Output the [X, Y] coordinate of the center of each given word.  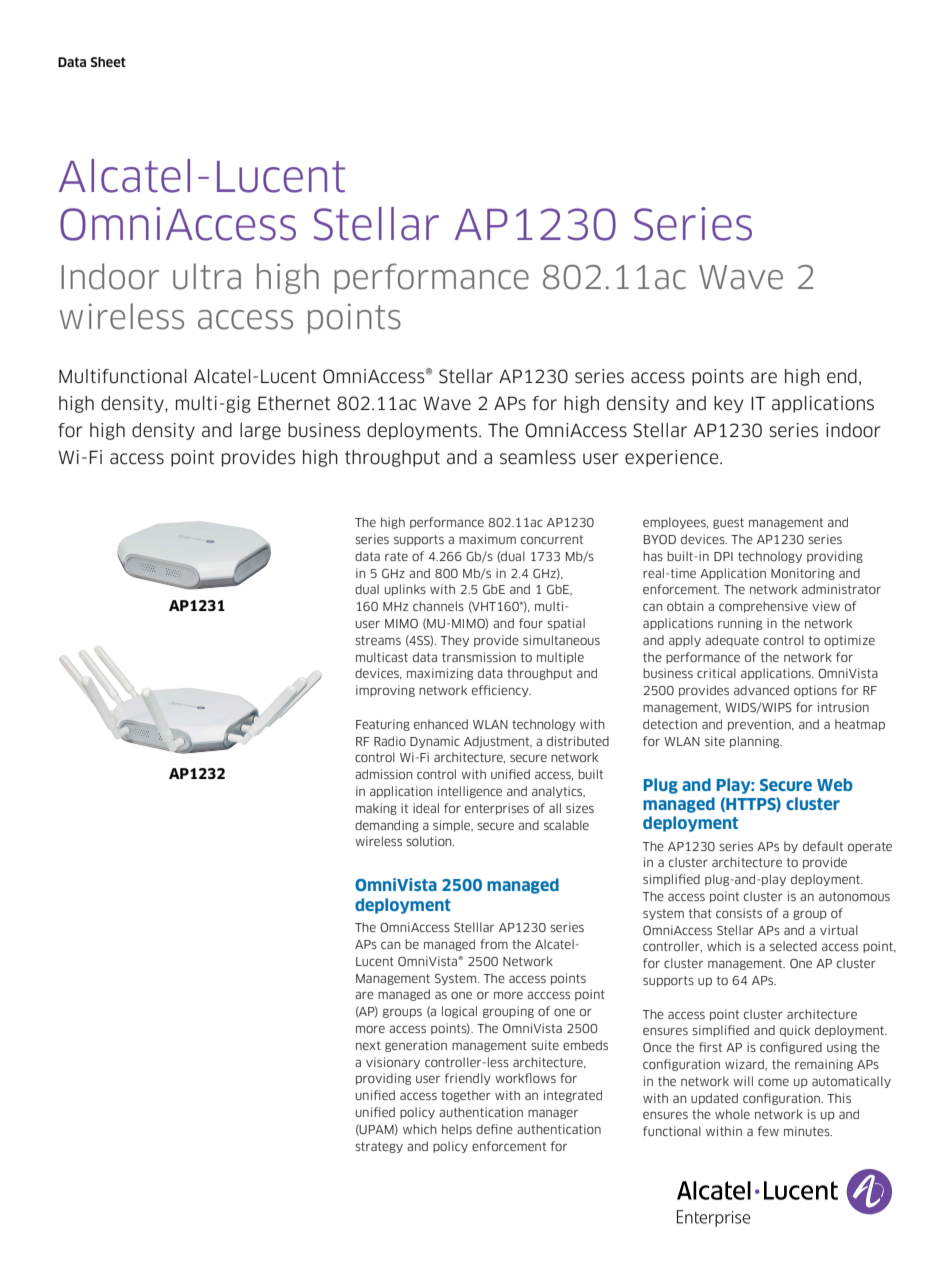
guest [728, 523]
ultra [207, 276]
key [728, 404]
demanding [387, 826]
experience [673, 458]
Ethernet [294, 403]
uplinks [405, 590]
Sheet [108, 62]
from [494, 944]
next [368, 1045]
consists [739, 913]
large [260, 431]
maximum [487, 539]
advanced [761, 690]
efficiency [501, 691]
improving [385, 691]
